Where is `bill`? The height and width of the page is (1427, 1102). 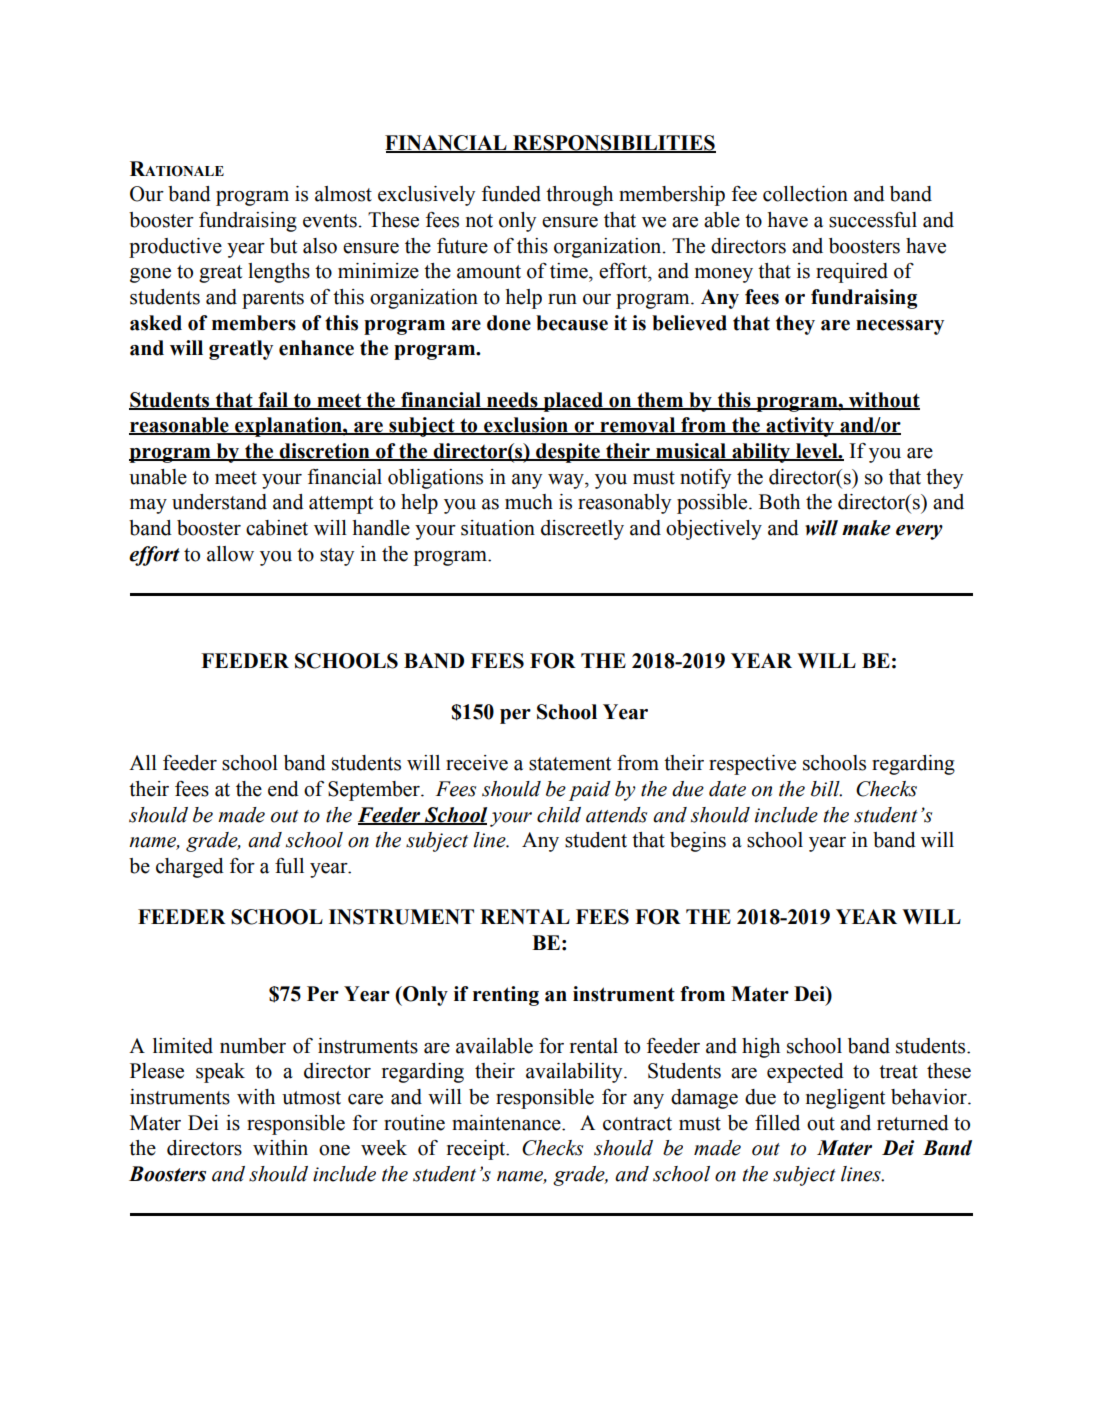
bill is located at coordinates (826, 789).
